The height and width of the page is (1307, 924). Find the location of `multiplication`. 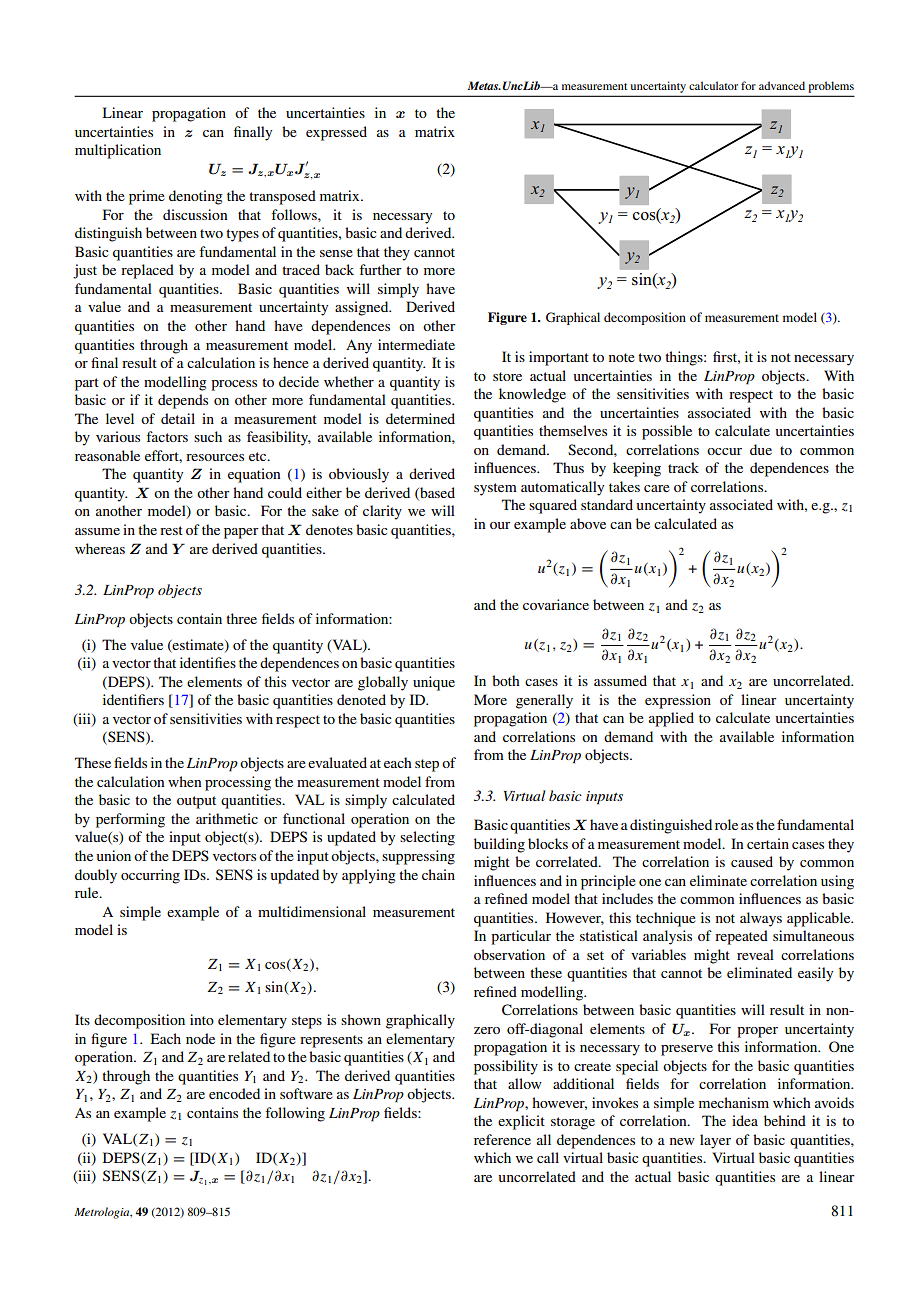

multiplication is located at coordinates (118, 151).
